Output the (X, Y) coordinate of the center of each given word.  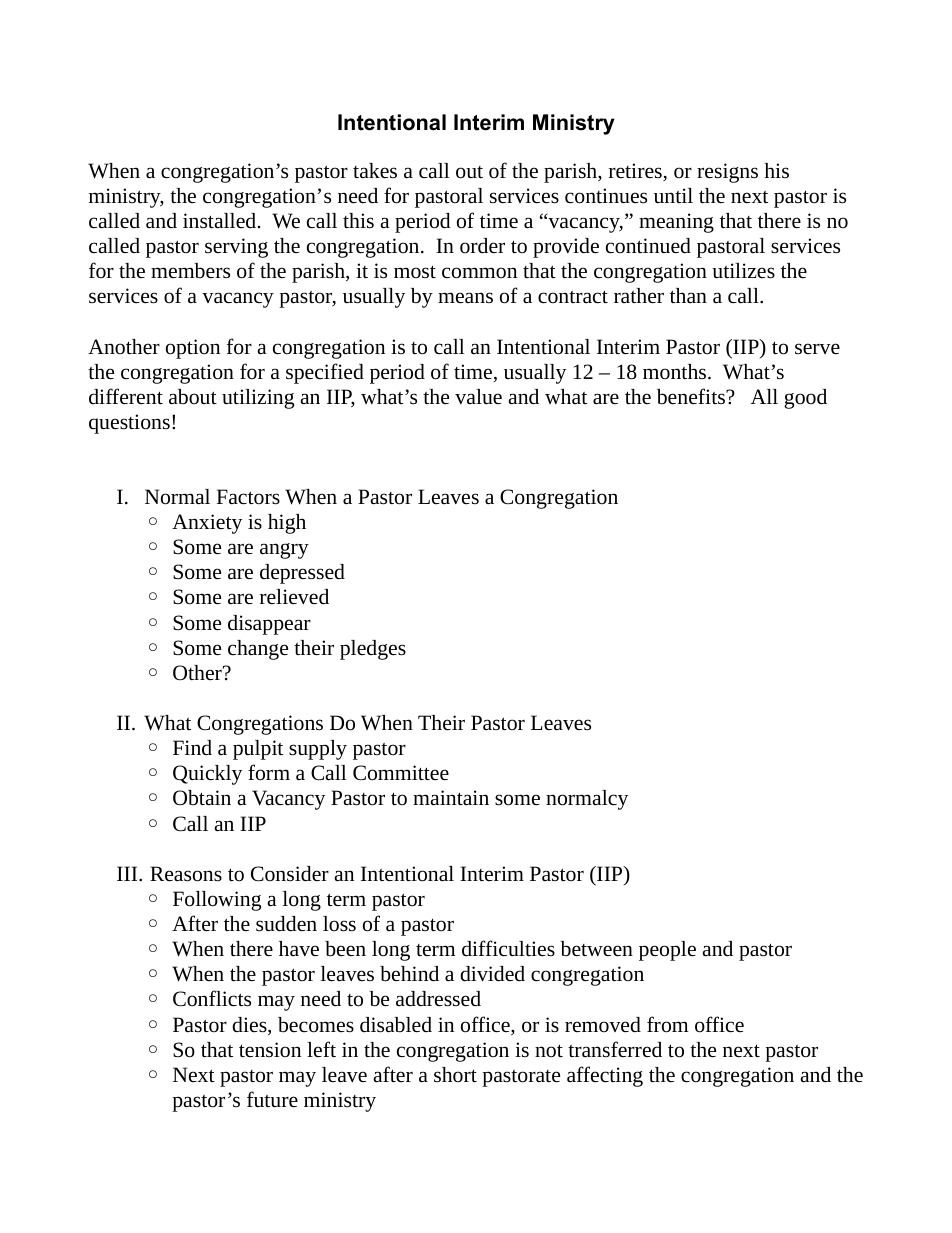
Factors (248, 497)
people (667, 951)
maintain (451, 798)
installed (221, 221)
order (482, 246)
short (455, 1074)
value (478, 396)
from (667, 1024)
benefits (692, 396)
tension (270, 1049)
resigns (727, 173)
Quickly (207, 775)
